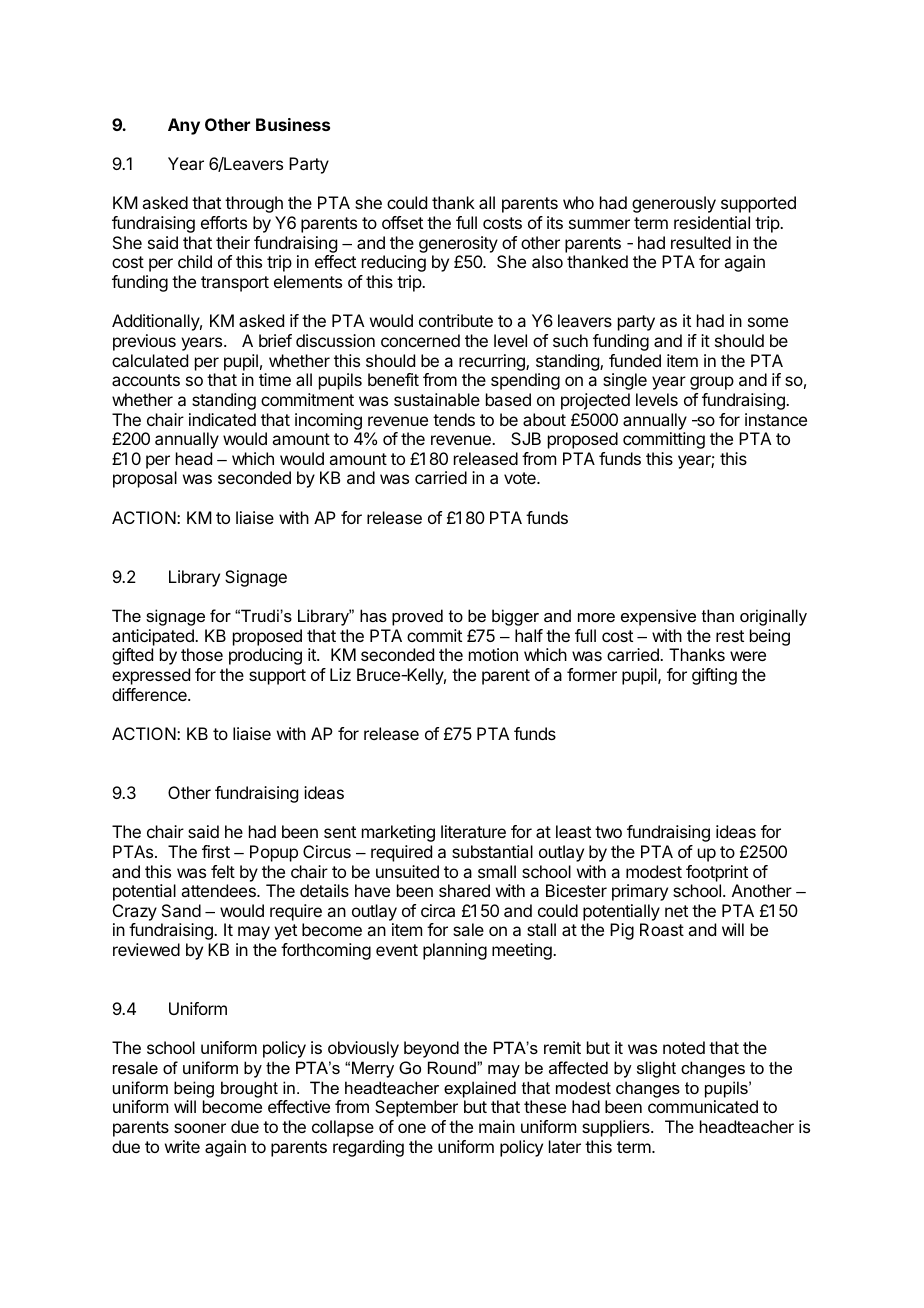 The width and height of the screenshot is (924, 1308). Describe the element at coordinates (417, 617) in the screenshot. I see `proved` at that location.
